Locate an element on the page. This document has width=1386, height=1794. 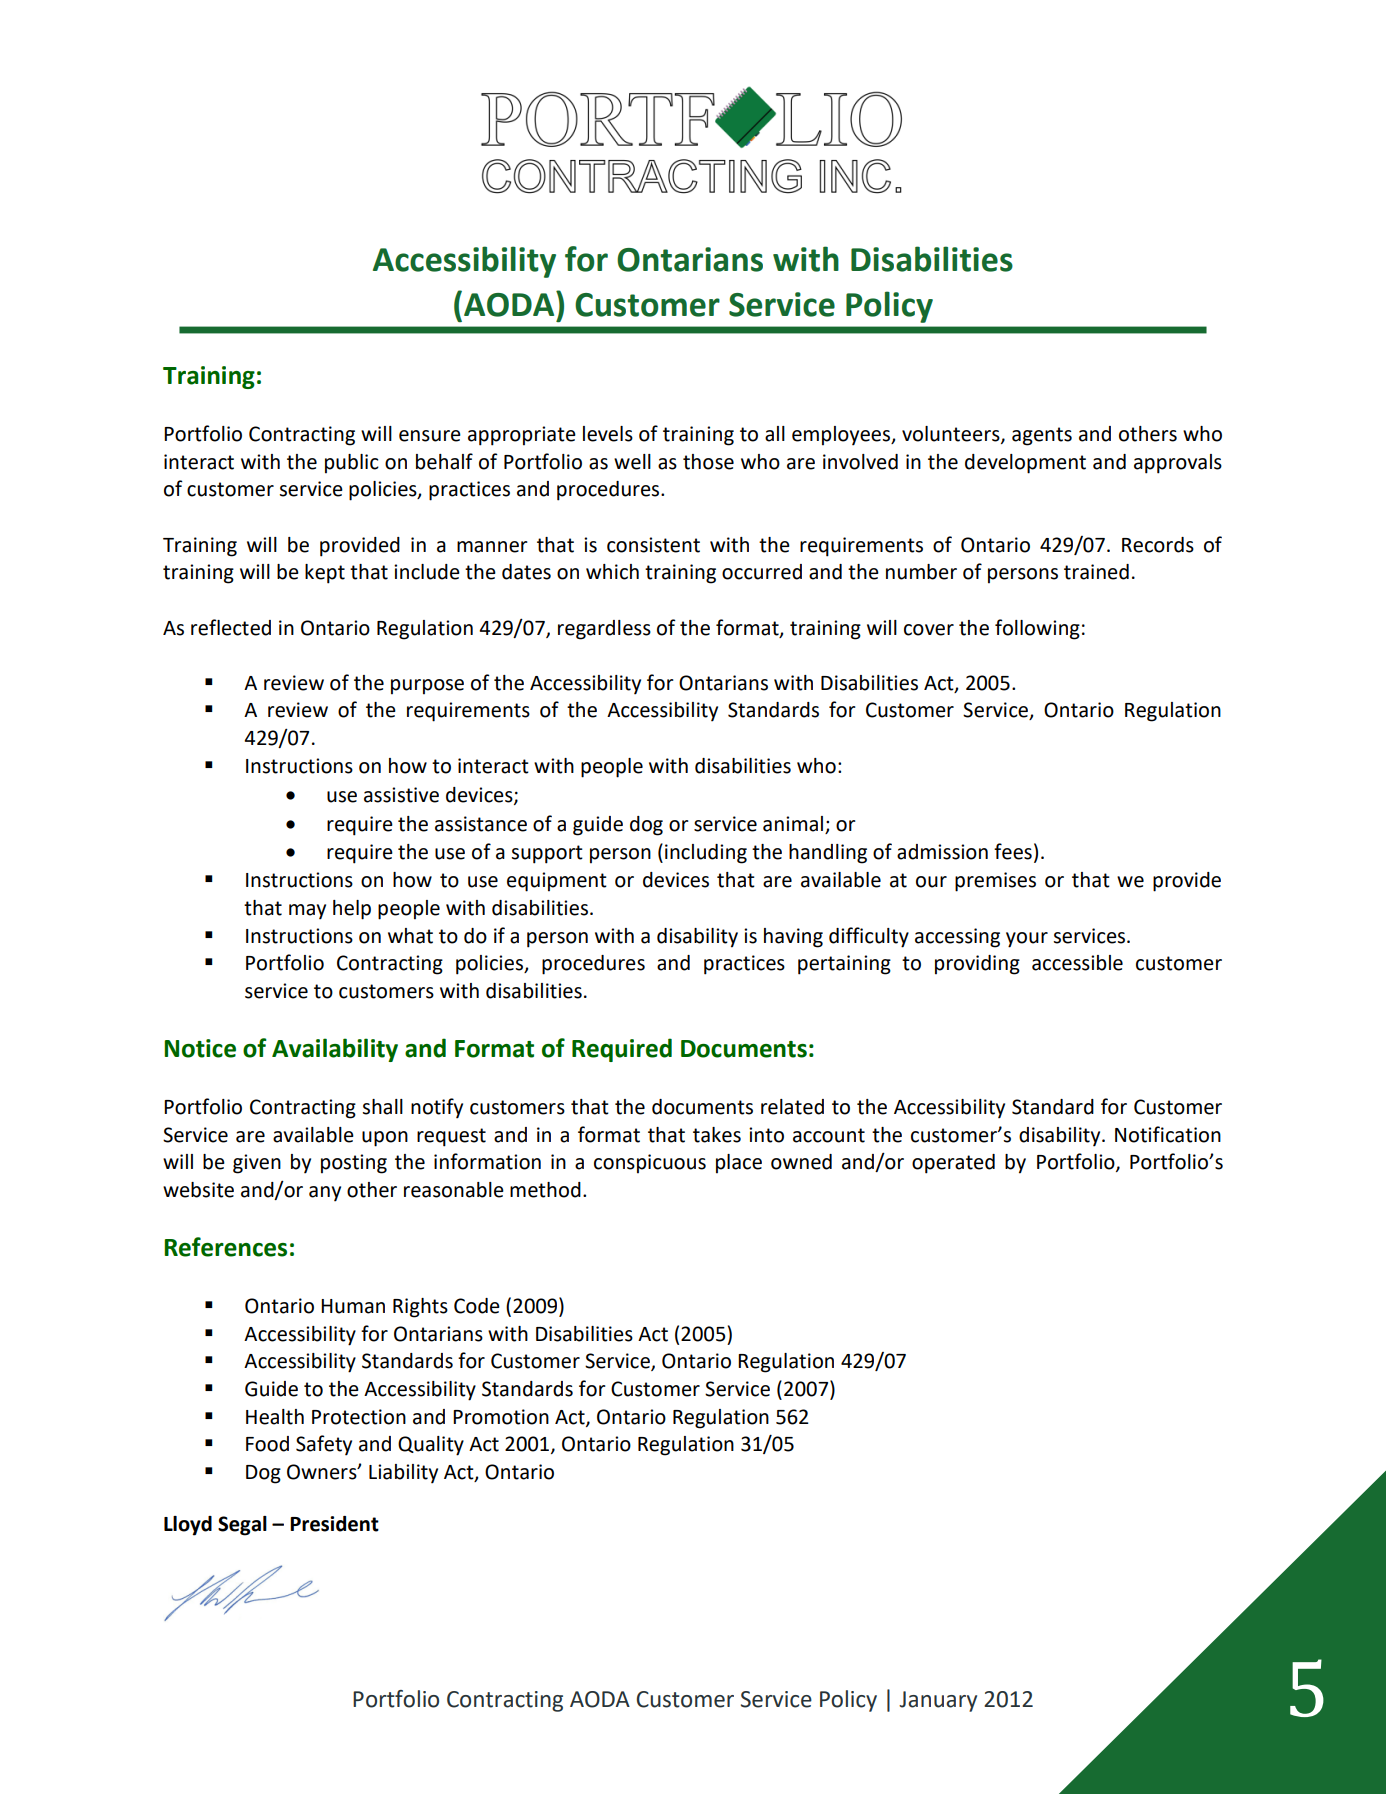
including is located at coordinates (706, 854).
